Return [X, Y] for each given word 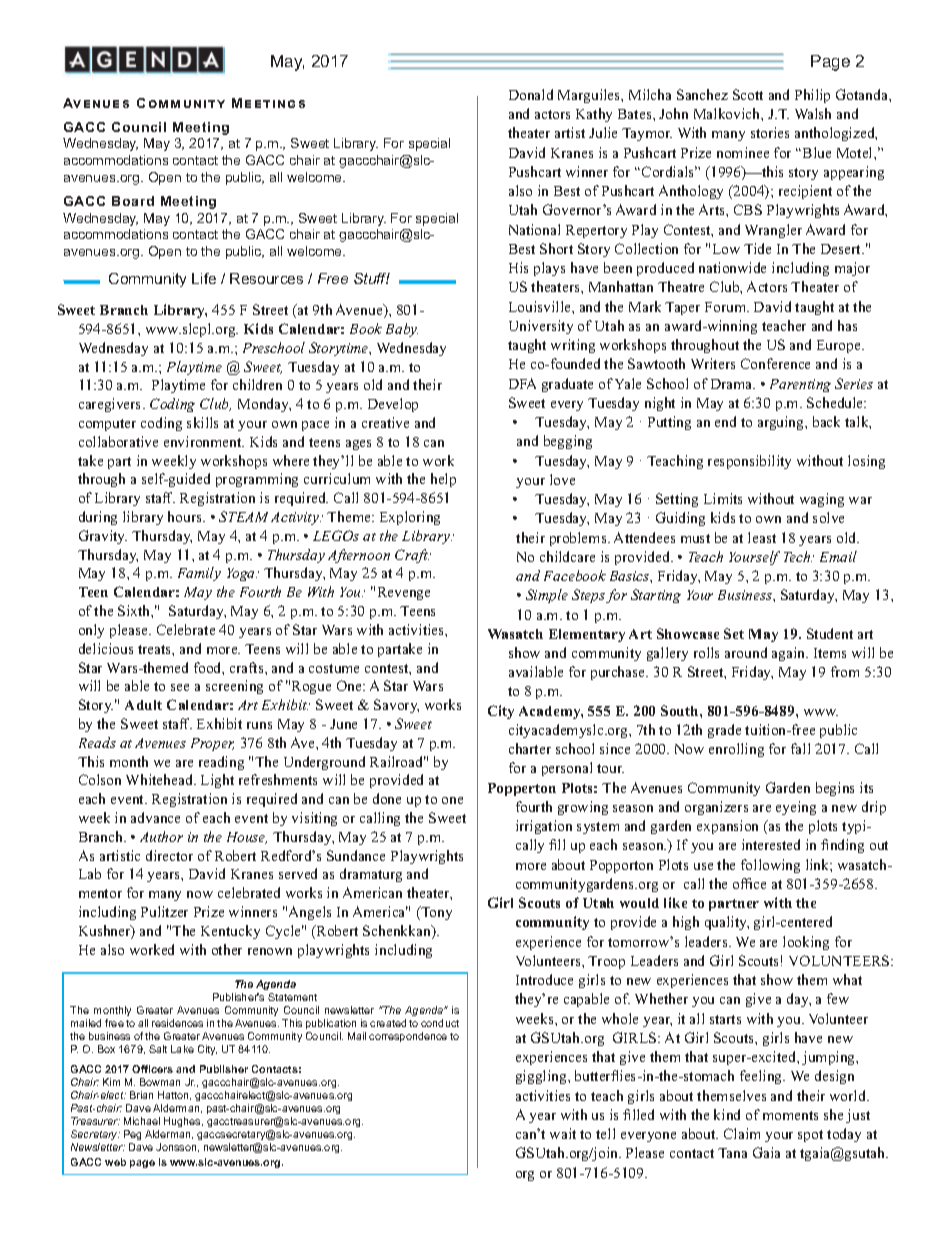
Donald [531, 94]
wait [563, 1133]
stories [770, 132]
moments [790, 1115]
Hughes [183, 1122]
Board [133, 201]
